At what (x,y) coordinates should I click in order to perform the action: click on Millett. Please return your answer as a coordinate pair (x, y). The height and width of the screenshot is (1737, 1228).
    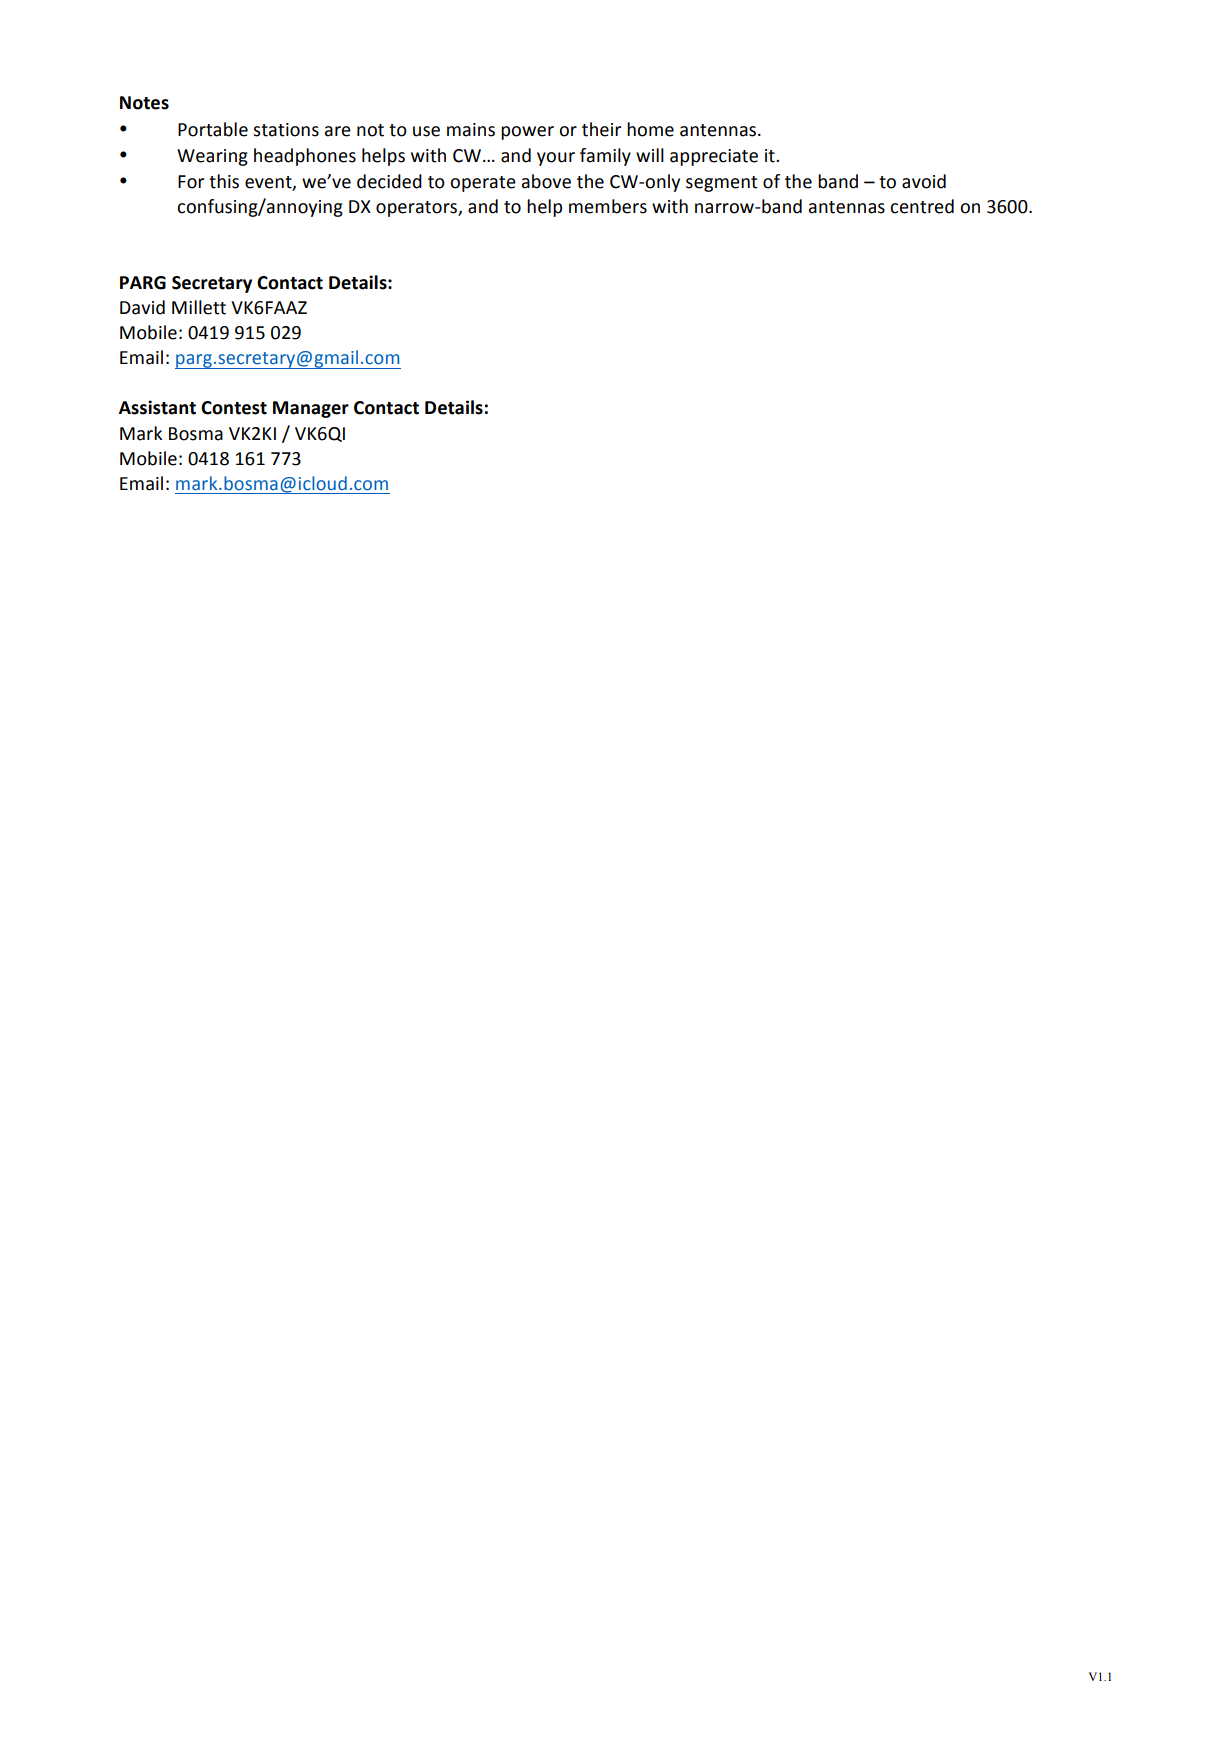
    Looking at the image, I should click on (199, 307).
